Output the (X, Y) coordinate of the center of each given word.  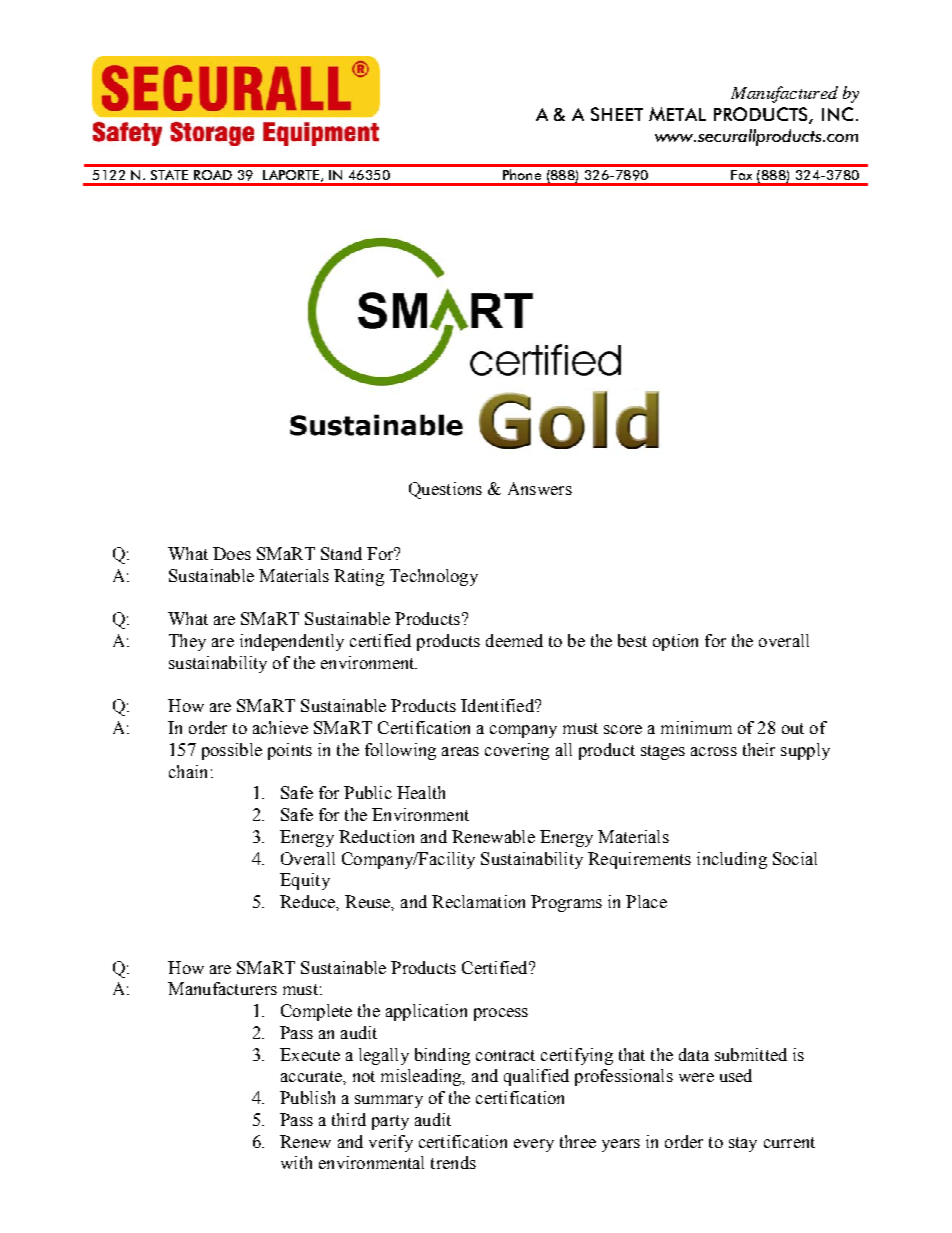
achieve (280, 727)
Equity (305, 881)
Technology (434, 577)
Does (232, 553)
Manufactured (784, 94)
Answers (540, 488)
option (675, 642)
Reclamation (478, 901)
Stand (341, 553)
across (714, 751)
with (296, 1162)
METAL (677, 114)
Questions (445, 490)
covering (517, 751)
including (732, 860)
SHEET (617, 114)
